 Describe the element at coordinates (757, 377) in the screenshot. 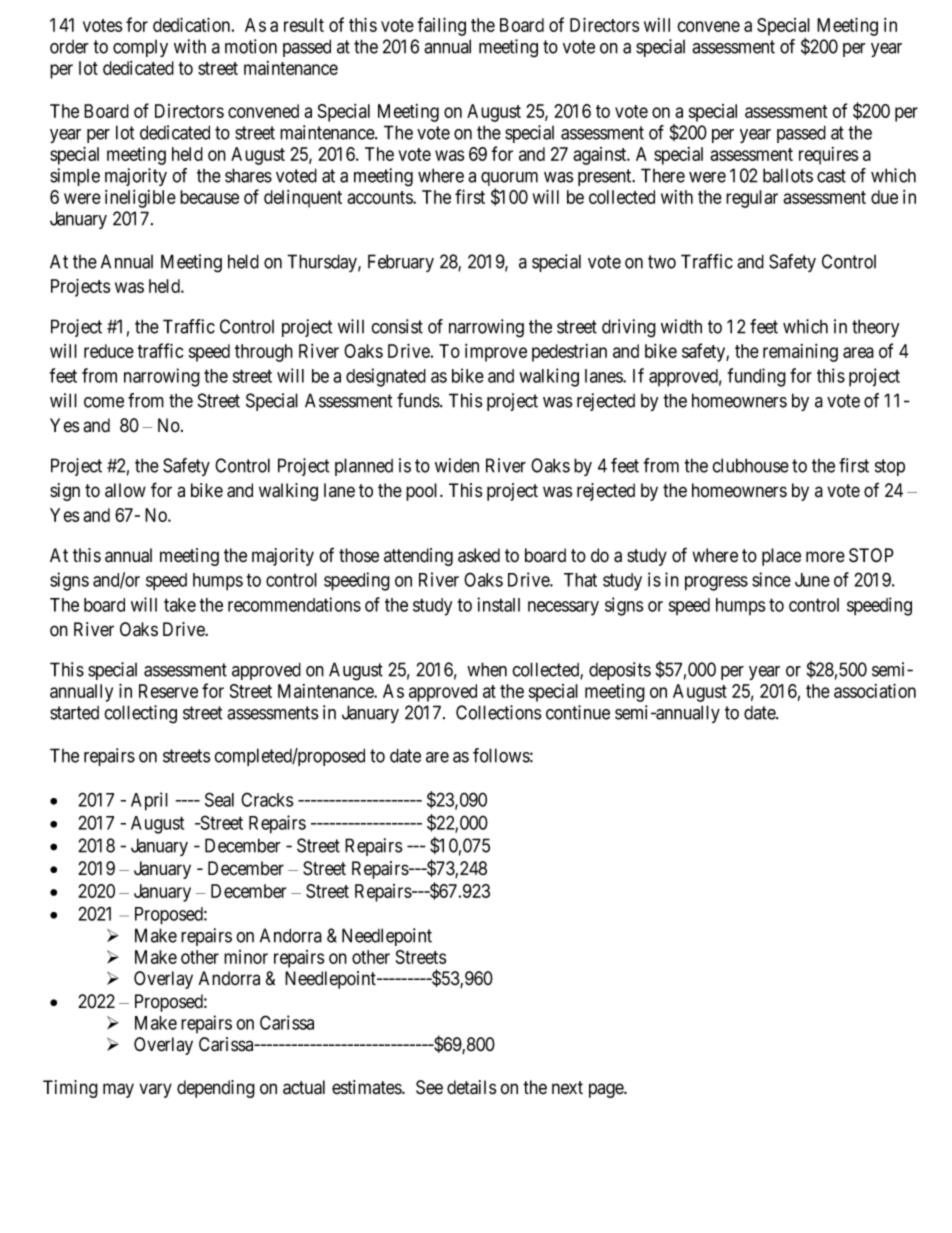

I see `funding` at that location.
